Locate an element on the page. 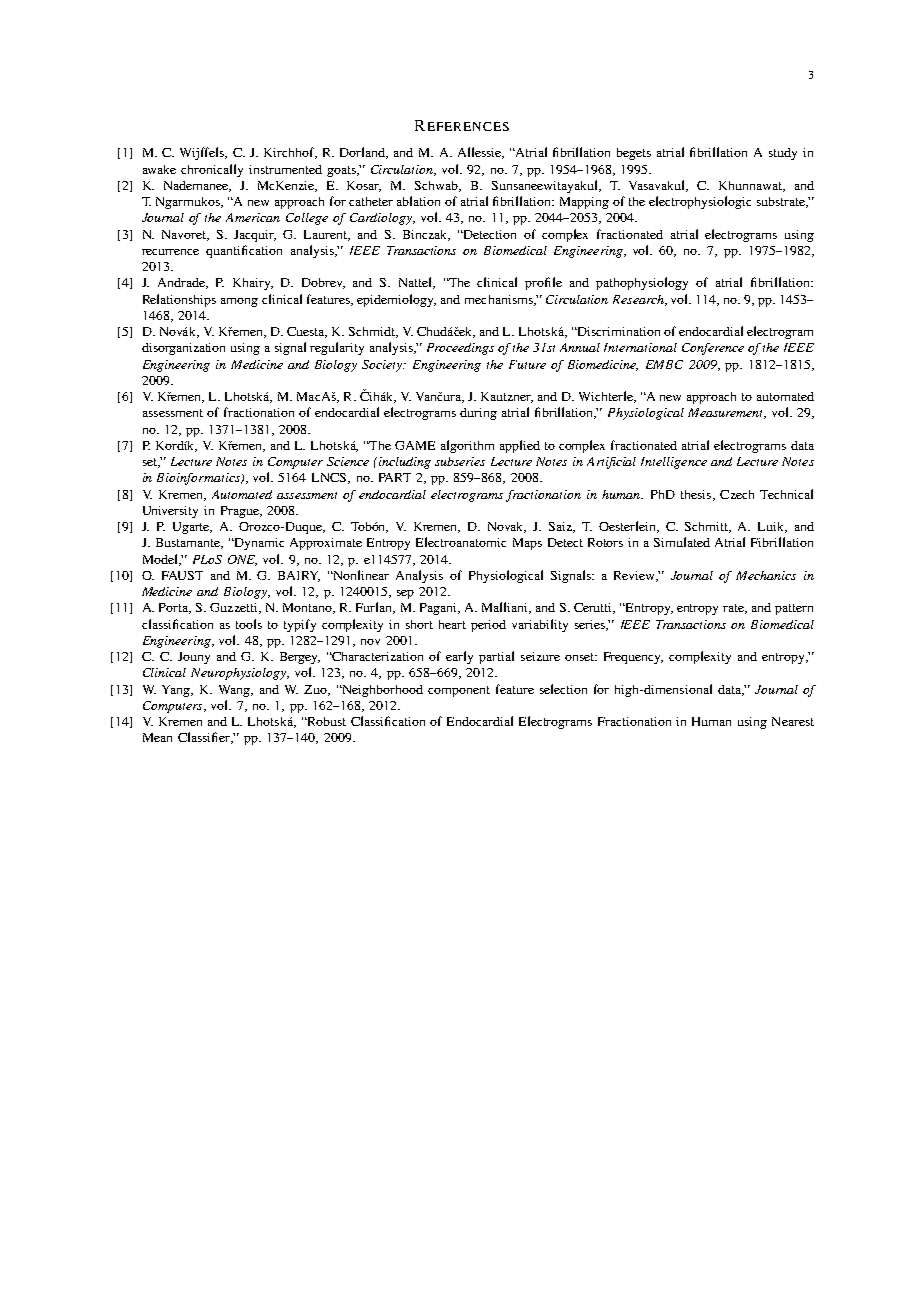 This page has height=1308, width=924. FAUST is located at coordinates (182, 575).
